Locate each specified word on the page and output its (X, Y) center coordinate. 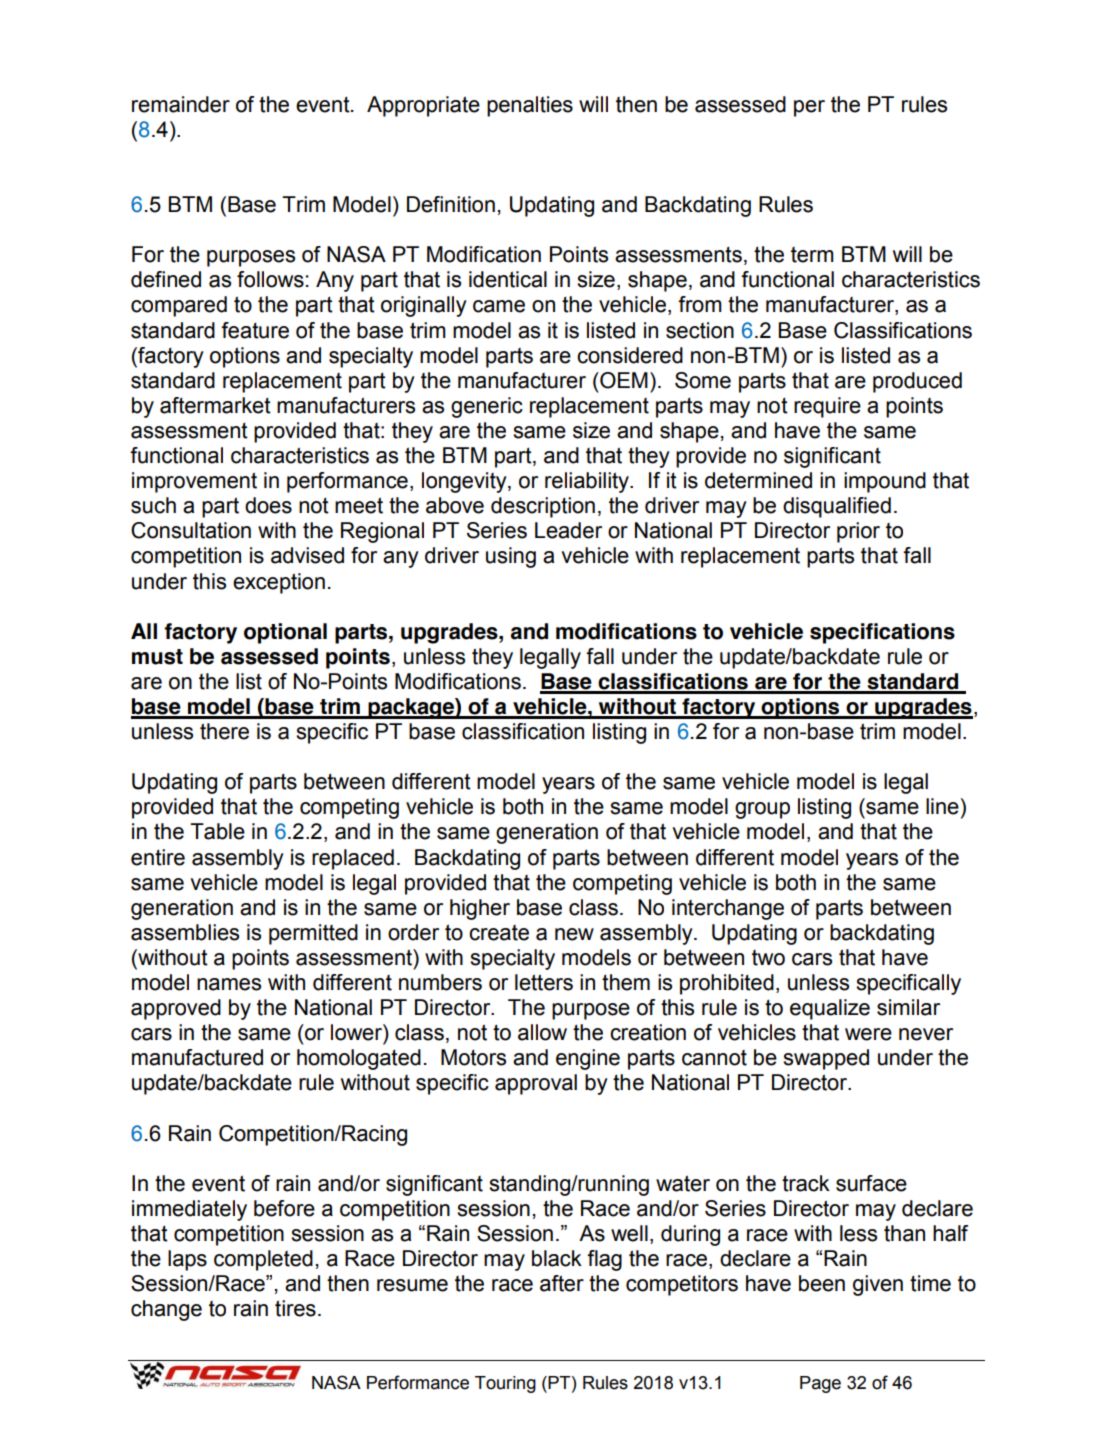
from (700, 304)
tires (295, 1308)
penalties (530, 106)
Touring (505, 1384)
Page (820, 1384)
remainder (181, 104)
